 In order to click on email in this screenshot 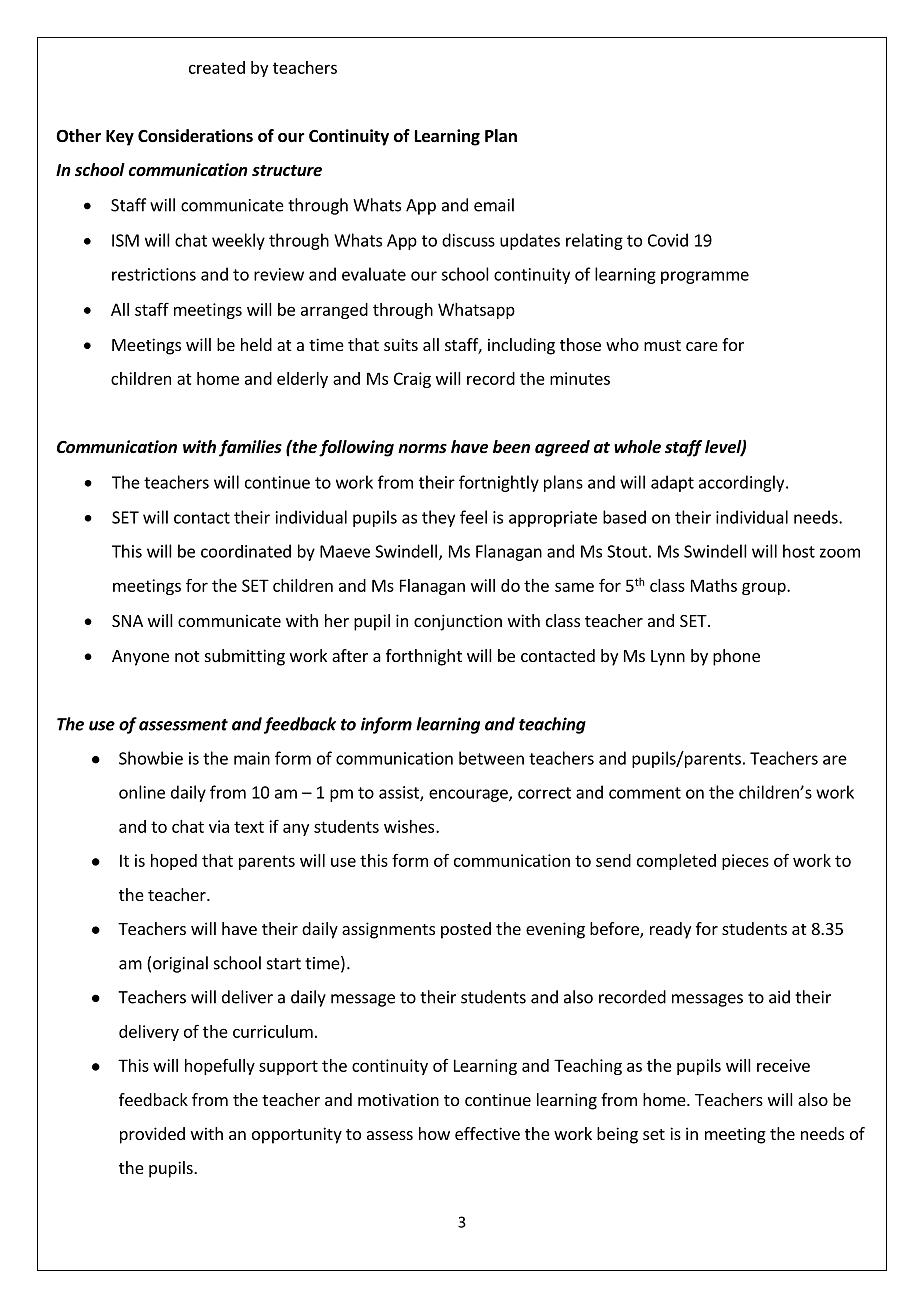, I will do `click(494, 205)`.
